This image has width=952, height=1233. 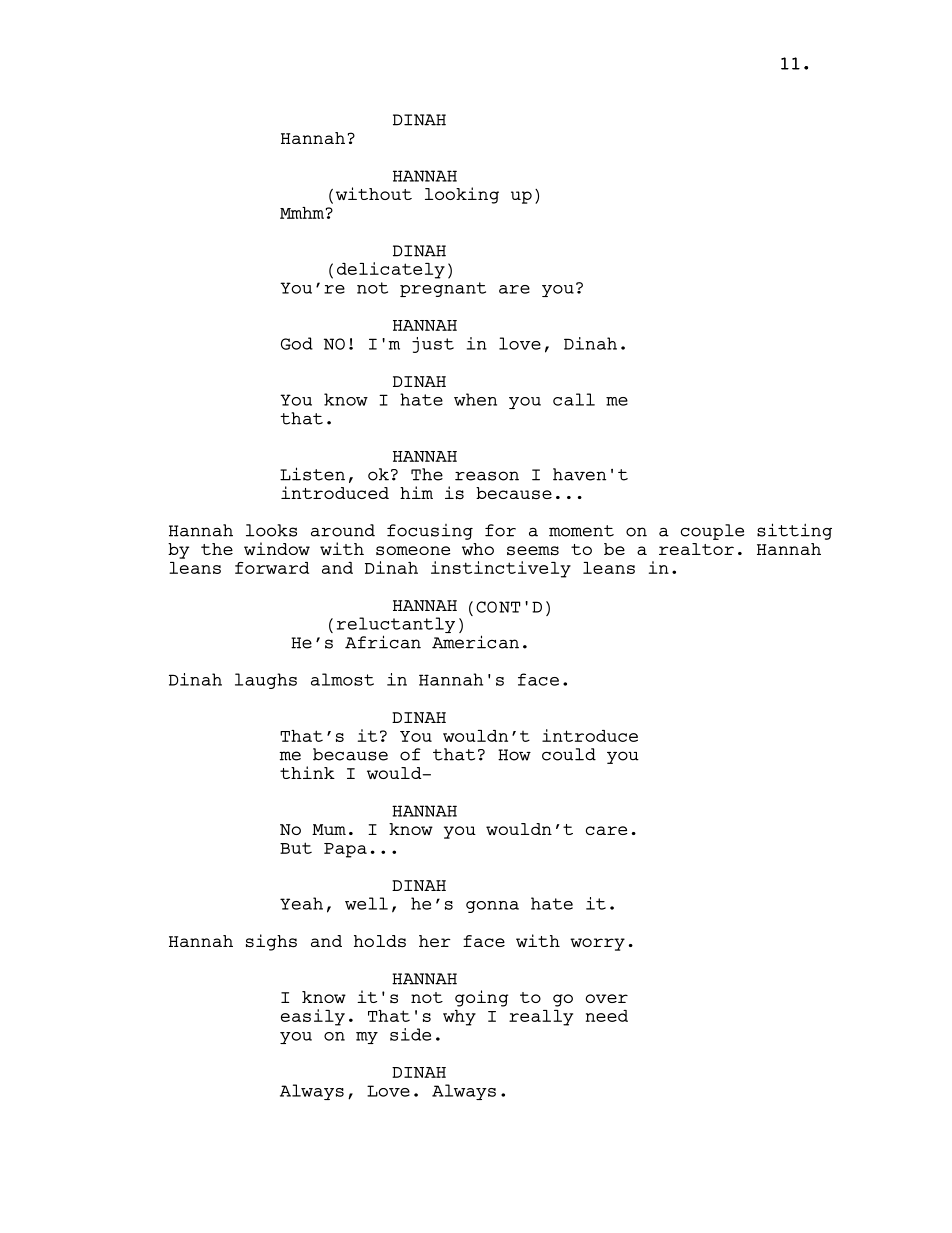 What do you see at coordinates (569, 754) in the image?
I see `could` at bounding box center [569, 754].
